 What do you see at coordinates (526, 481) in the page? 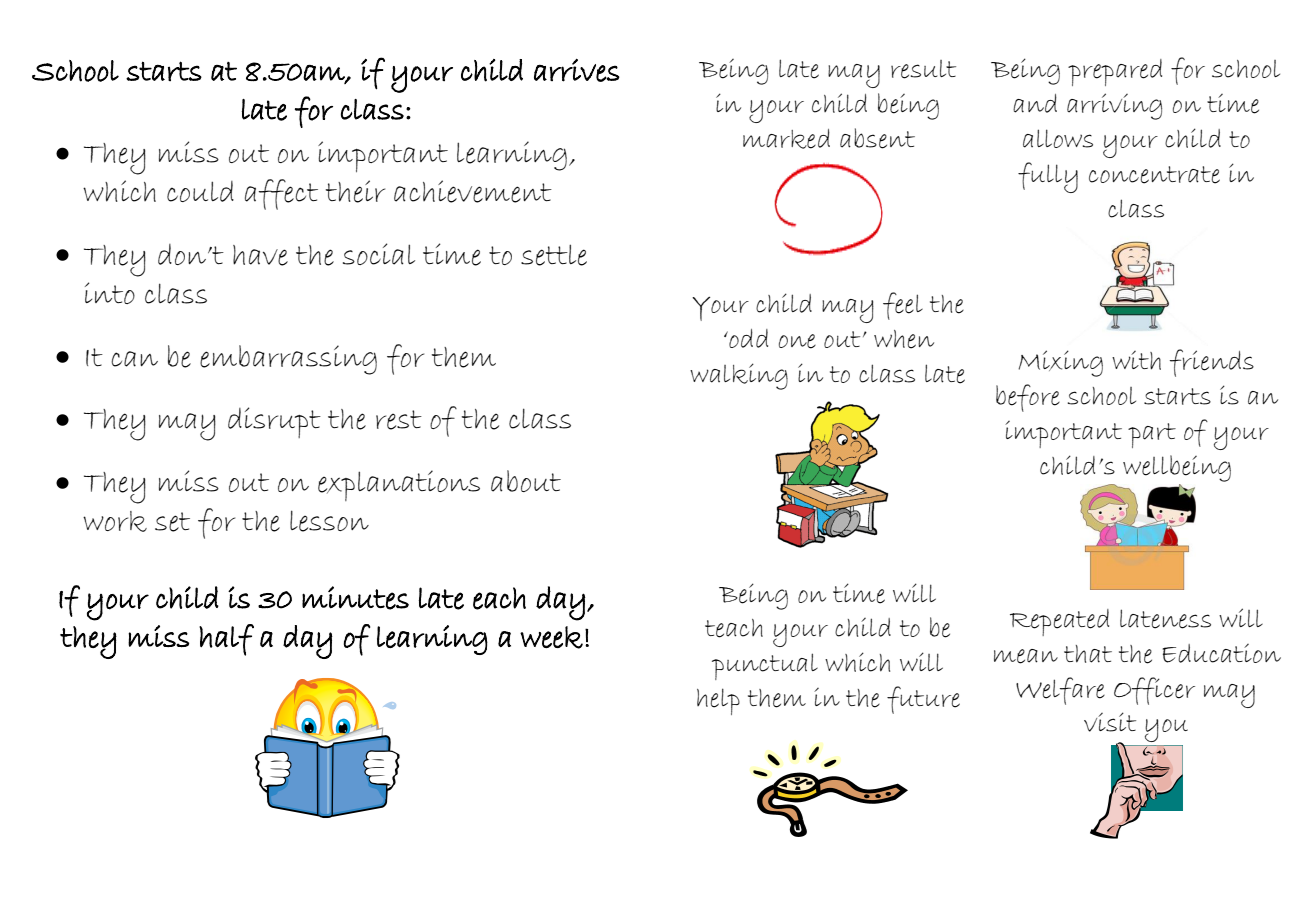
I see `about` at bounding box center [526, 481].
